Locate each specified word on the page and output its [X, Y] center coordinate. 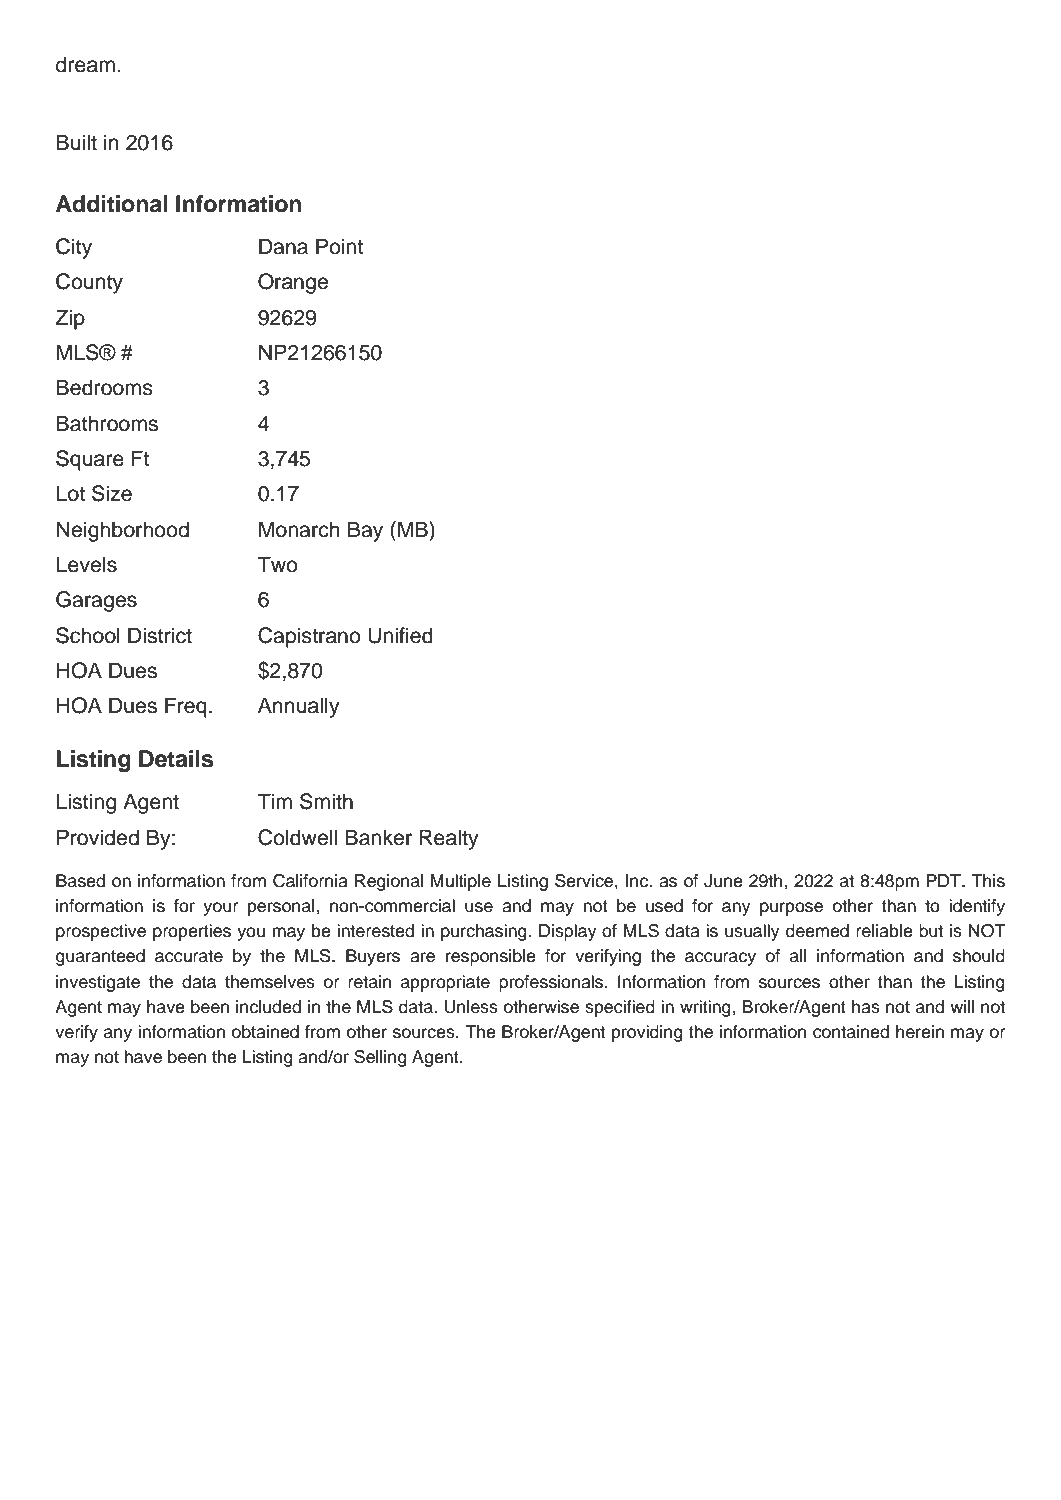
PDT [944, 880]
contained [851, 1032]
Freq [186, 707]
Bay [365, 531]
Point [339, 246]
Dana [283, 246]
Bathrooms [107, 423]
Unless [471, 1007]
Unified [400, 635]
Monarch [299, 529]
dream [85, 64]
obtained [265, 1032]
